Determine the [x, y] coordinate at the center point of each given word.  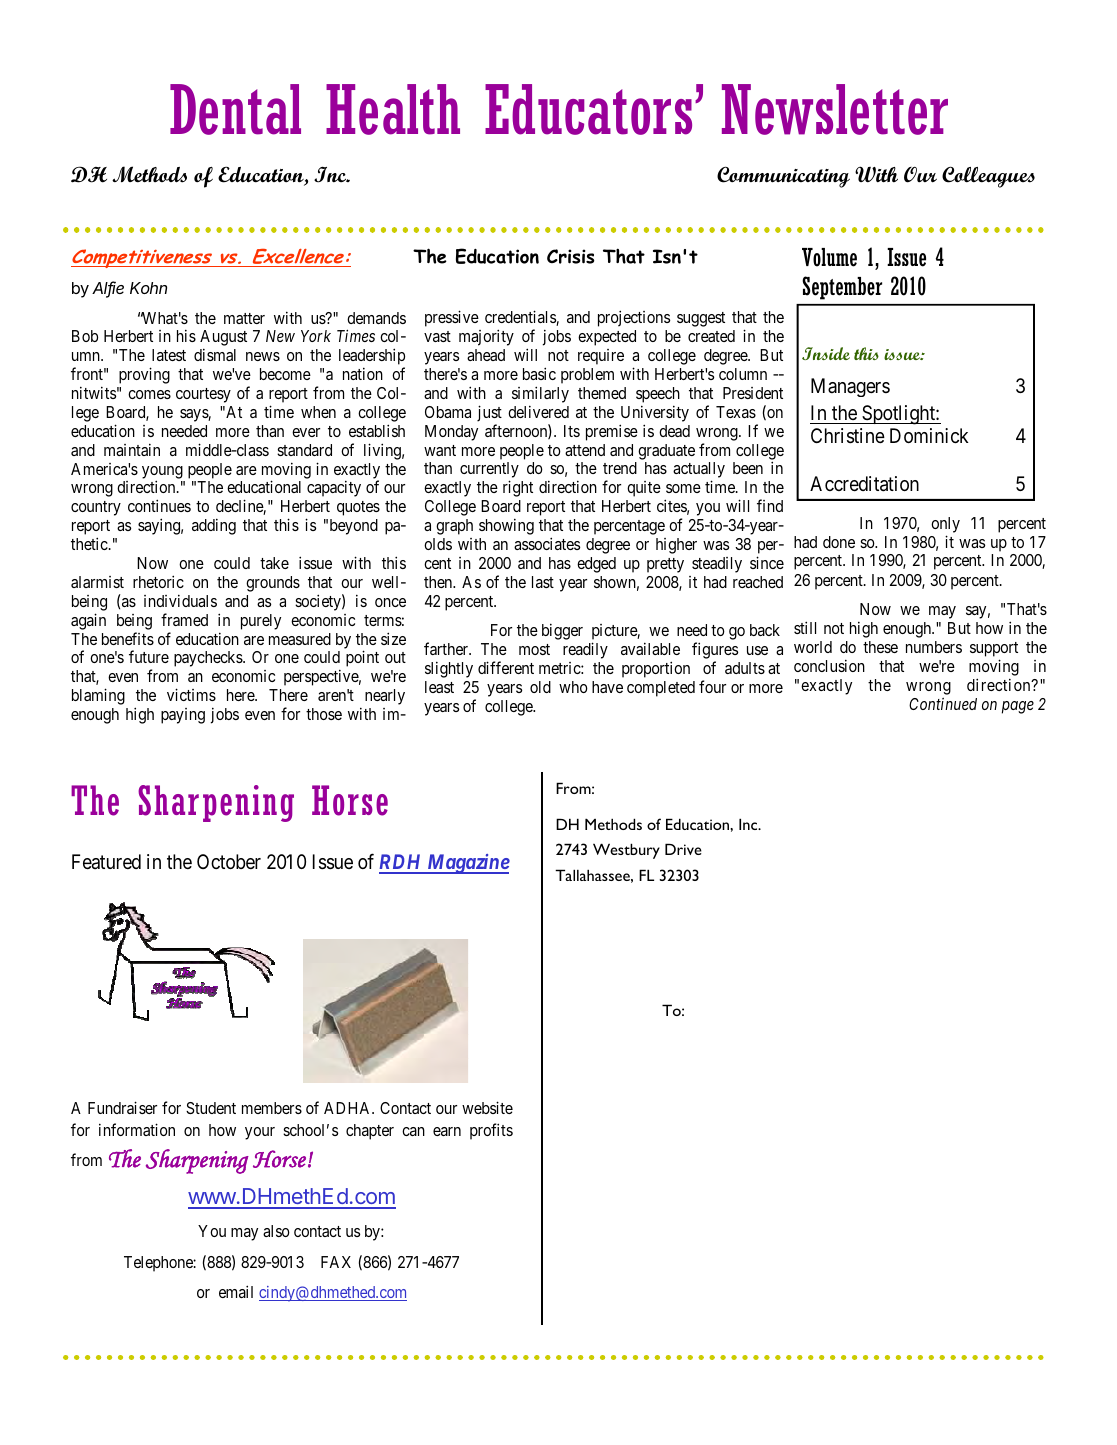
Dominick [929, 435]
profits [491, 1131]
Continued [943, 704]
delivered [538, 411]
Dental [235, 109]
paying [183, 716]
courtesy [203, 395]
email [236, 1291]
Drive [683, 849]
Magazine [467, 864]
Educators [588, 109]
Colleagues [988, 177]
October [229, 861]
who [573, 687]
